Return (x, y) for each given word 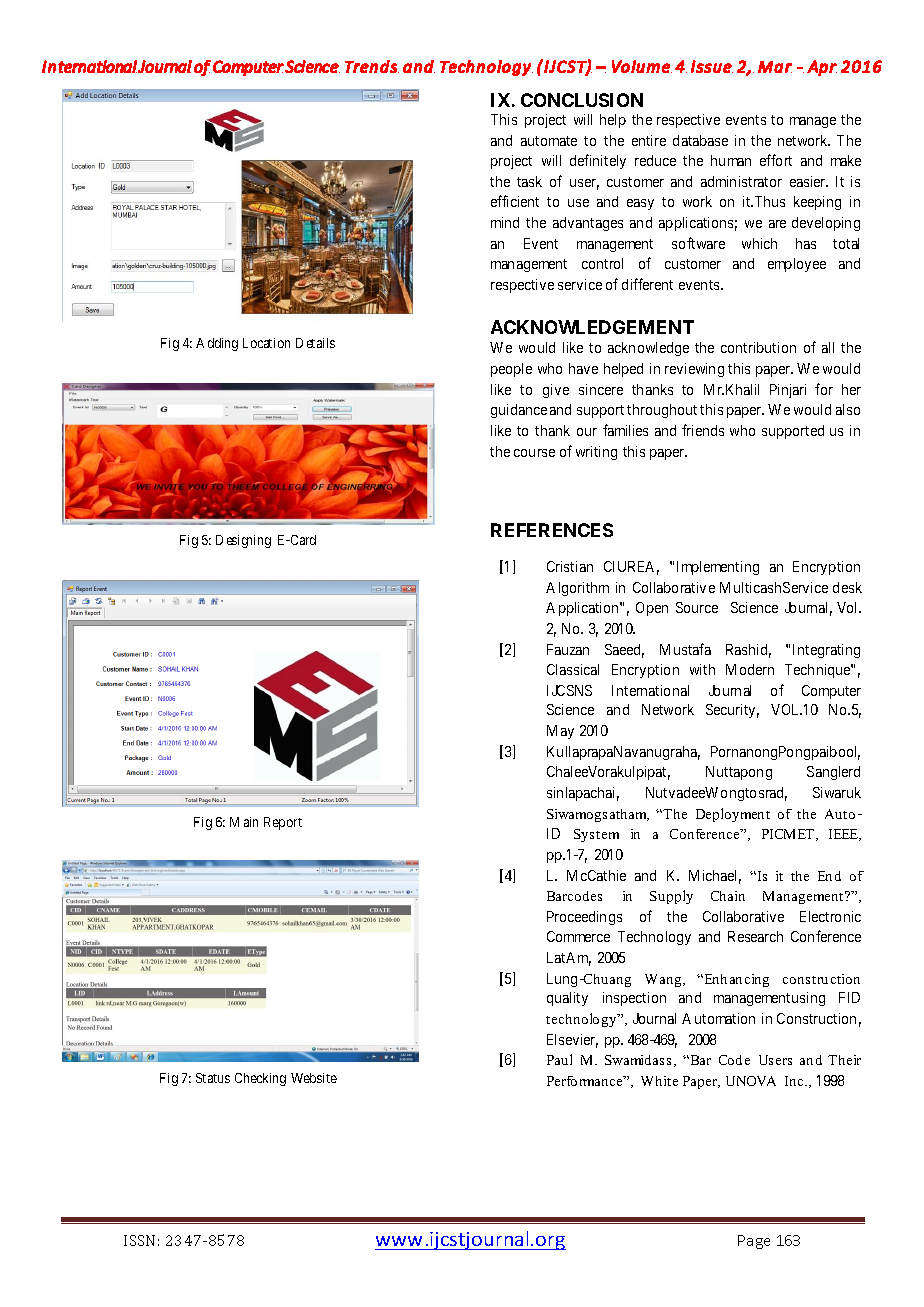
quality (567, 999)
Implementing (718, 568)
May (560, 732)
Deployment (733, 815)
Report (283, 823)
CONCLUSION (582, 100)
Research (755, 936)
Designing (243, 541)
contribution (758, 347)
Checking (260, 1079)
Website (314, 1078)
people (511, 370)
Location (266, 343)
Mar (775, 67)
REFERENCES (552, 530)
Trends (372, 66)
